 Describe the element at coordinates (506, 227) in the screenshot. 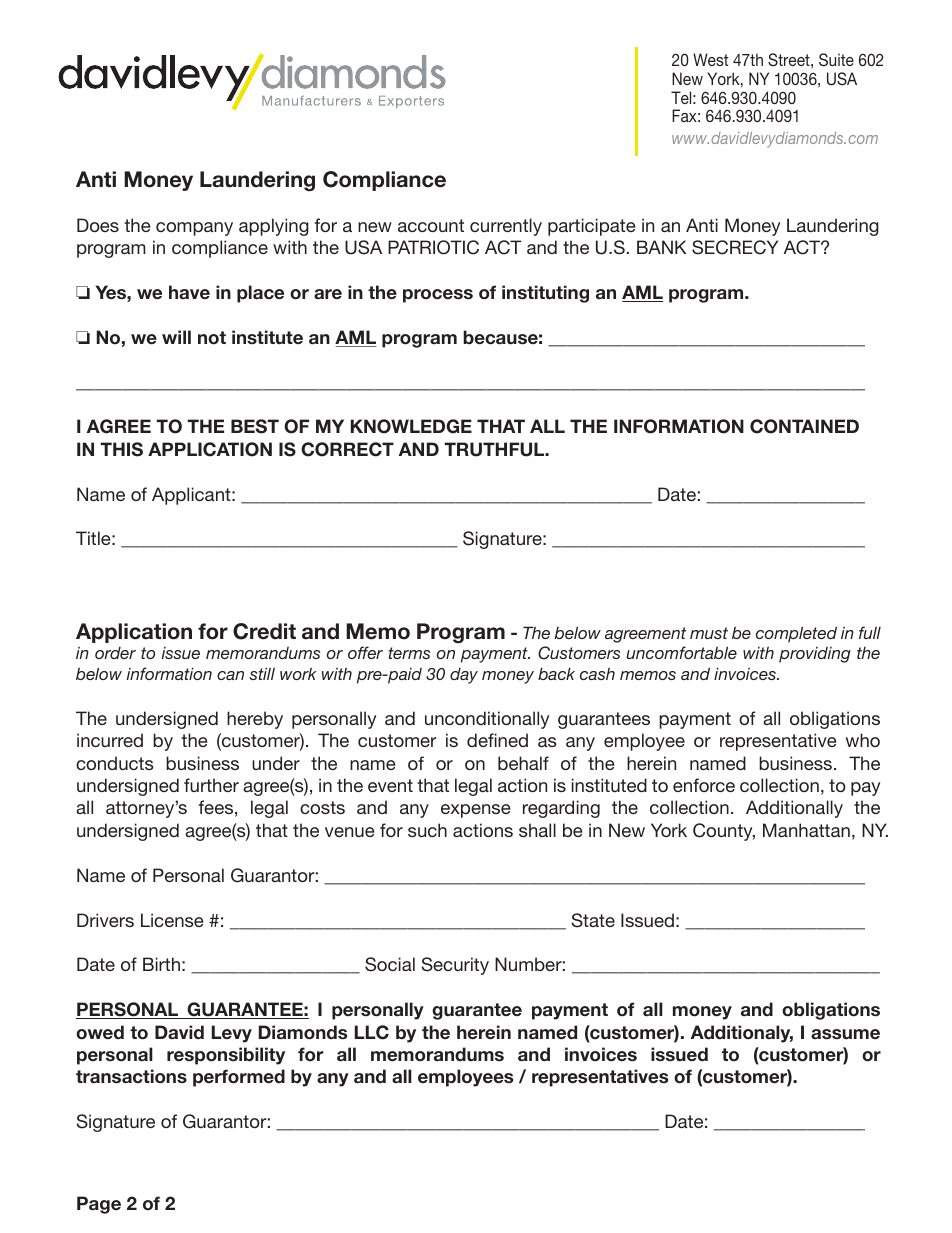

I see `currently` at that location.
